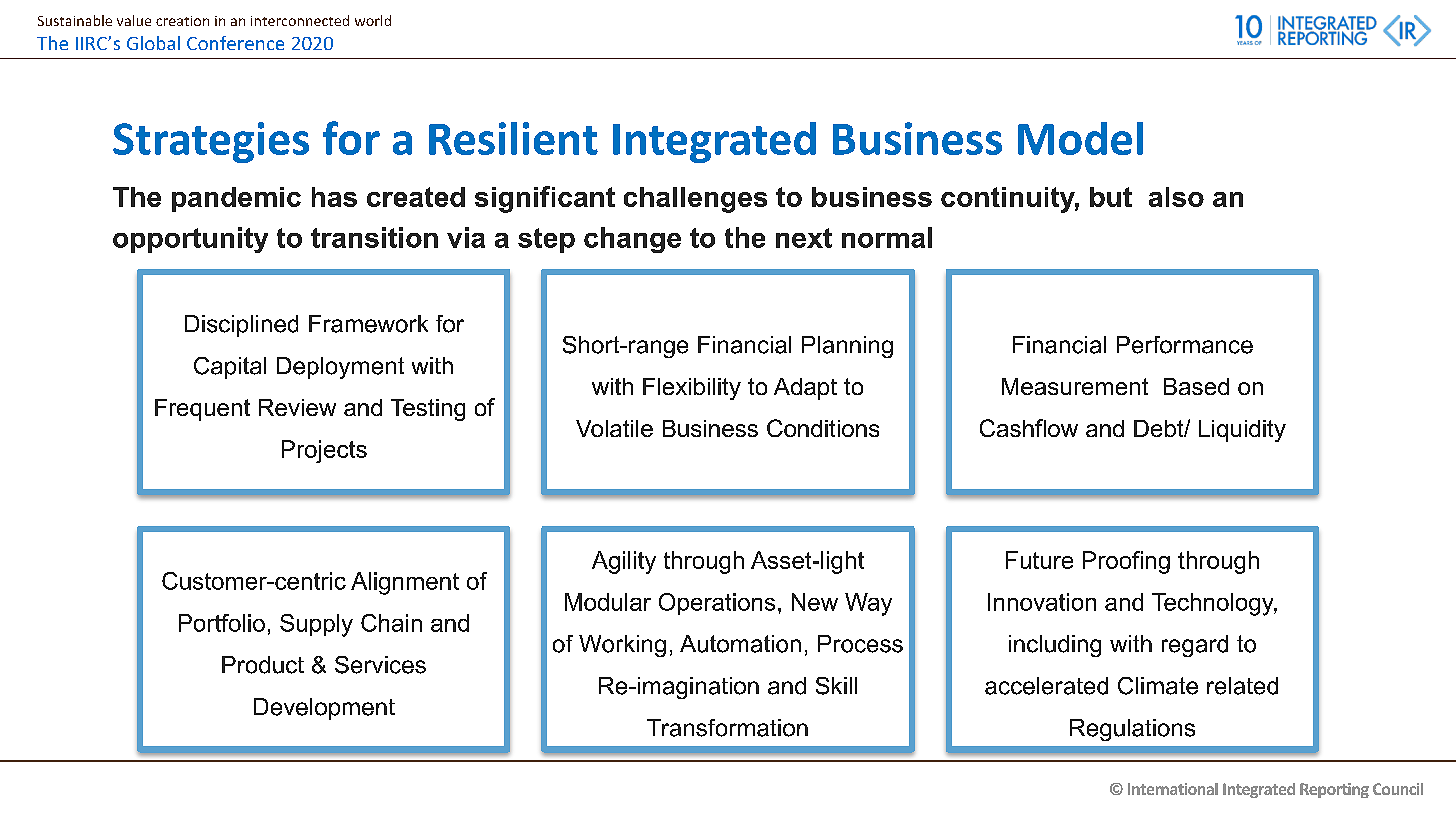 The width and height of the image is (1456, 819). Describe the element at coordinates (804, 238) in the image. I see `next` at that location.
